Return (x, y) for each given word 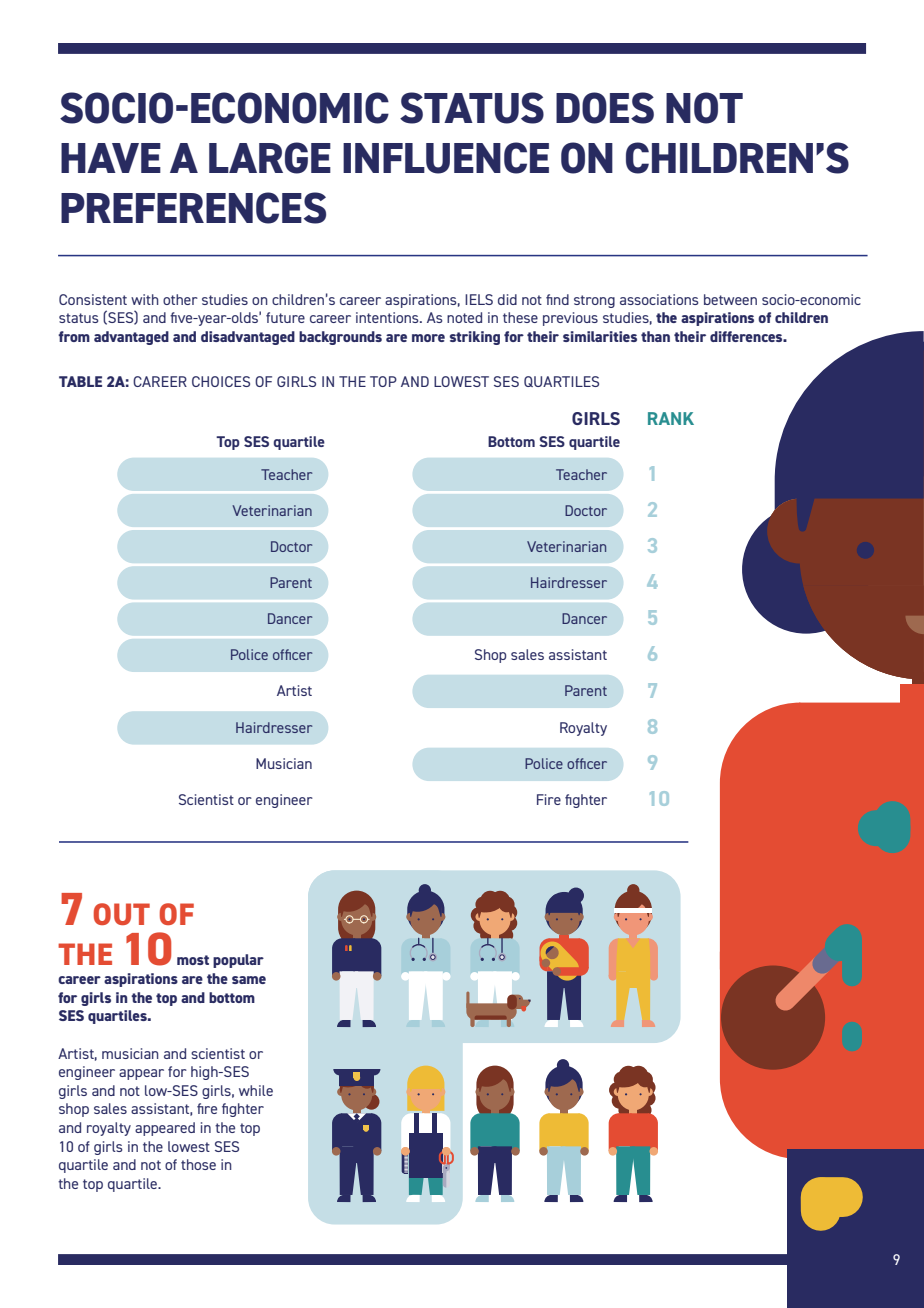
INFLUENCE (446, 158)
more (428, 338)
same (249, 980)
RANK (671, 418)
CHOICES (221, 381)
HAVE (111, 158)
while (256, 1090)
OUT (122, 914)
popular (238, 961)
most (193, 960)
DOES (605, 108)
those (198, 1164)
